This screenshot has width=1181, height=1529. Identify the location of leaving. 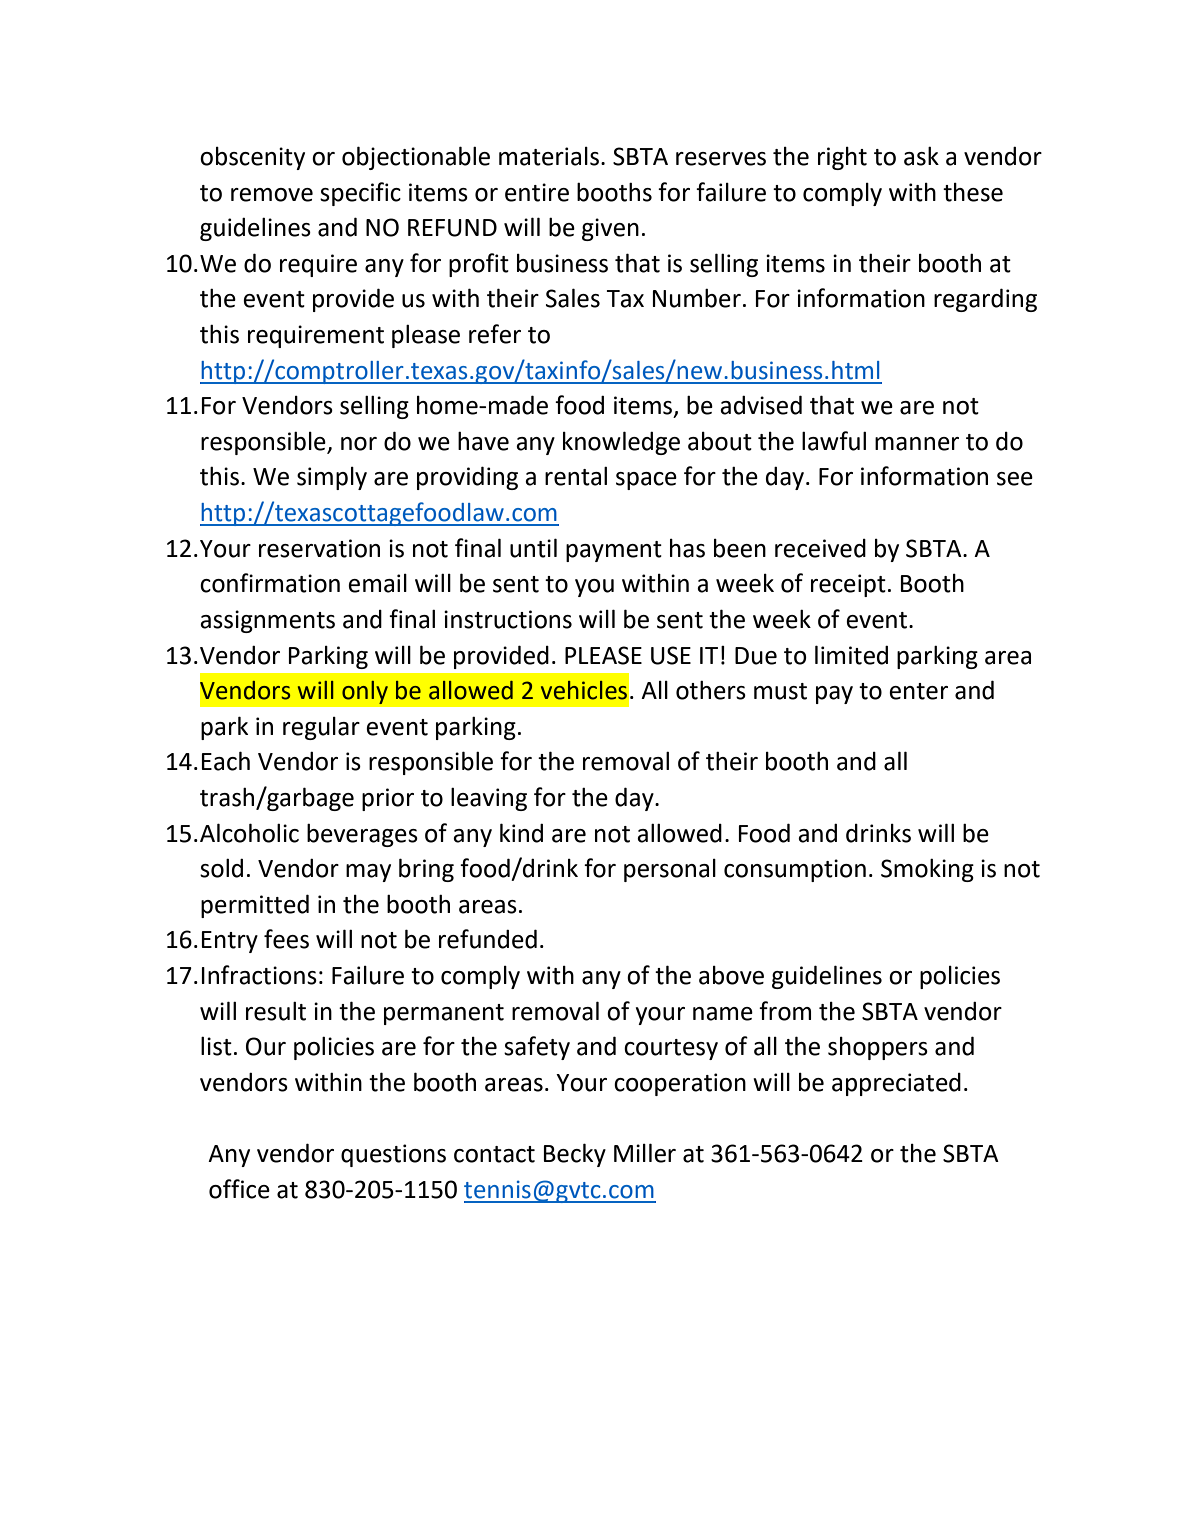
(489, 799).
